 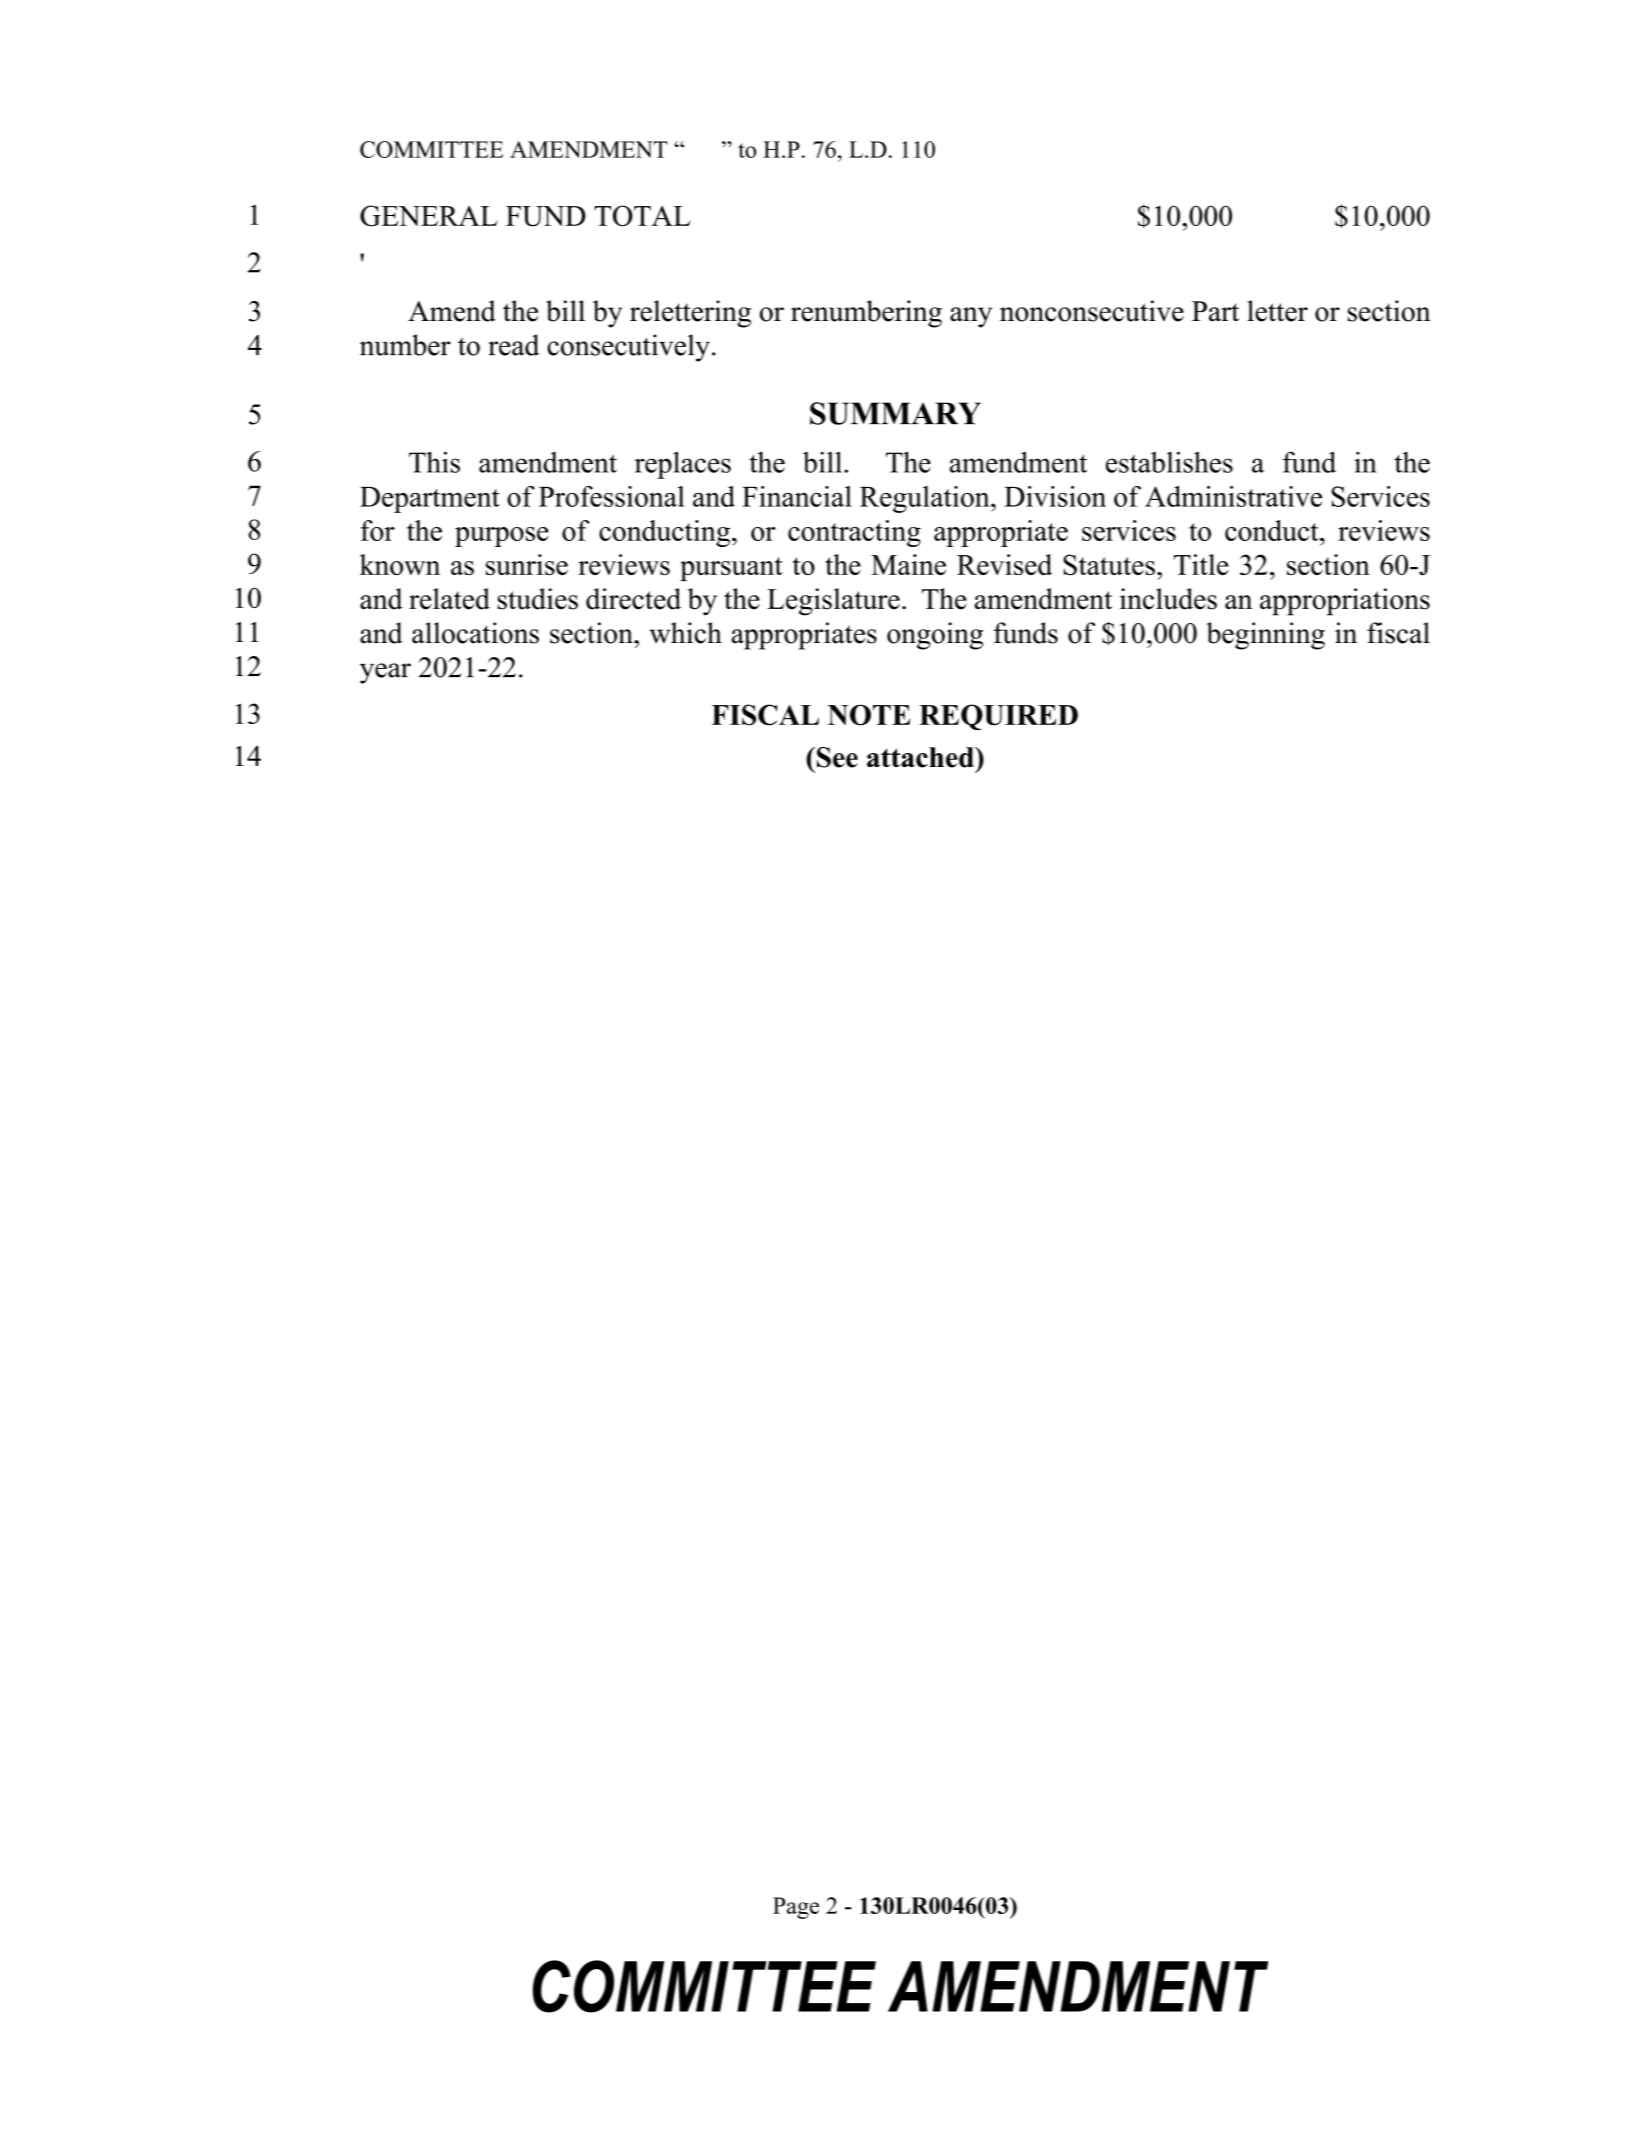 What do you see at coordinates (686, 633) in the page?
I see `which` at bounding box center [686, 633].
